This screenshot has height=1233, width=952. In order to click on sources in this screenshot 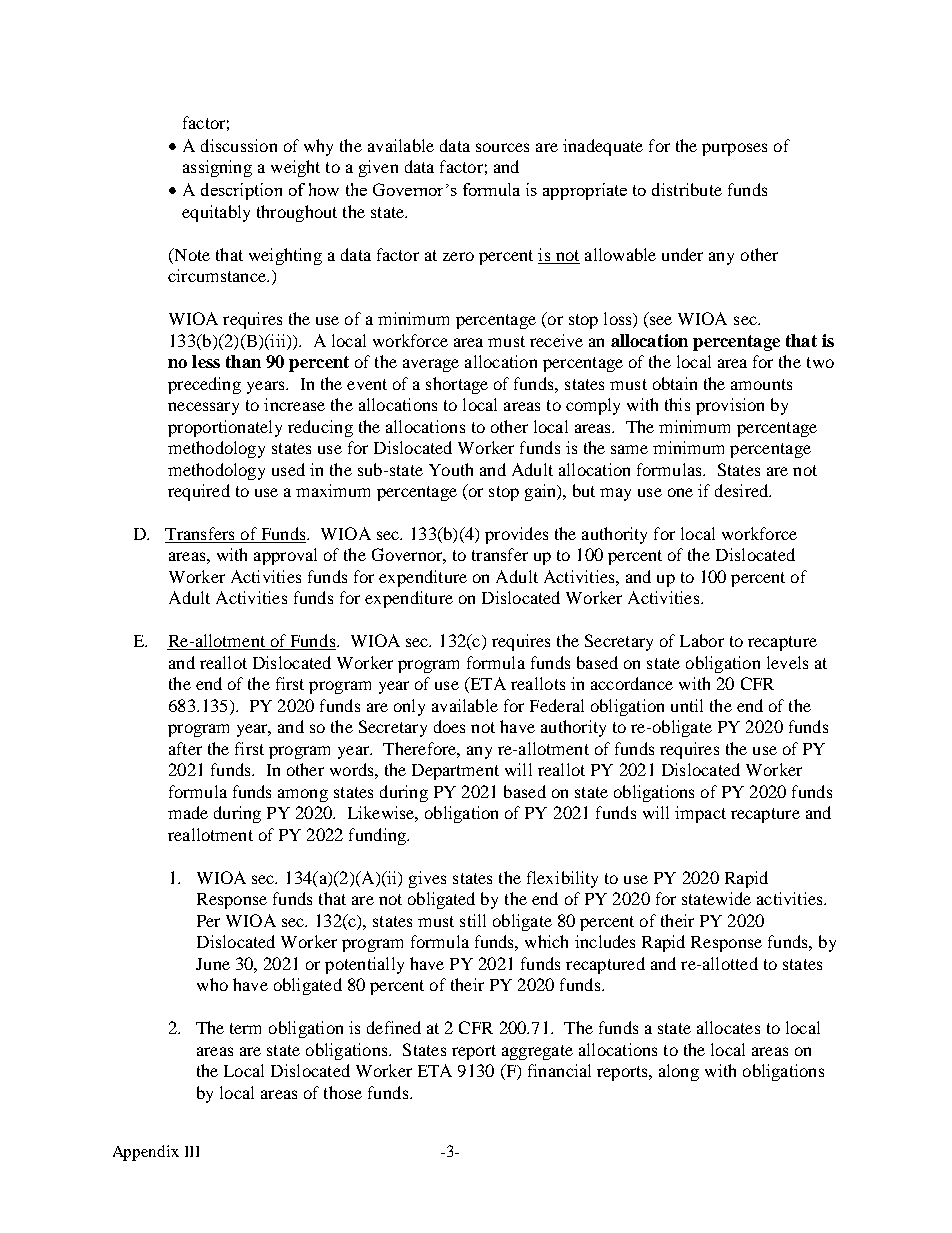, I will do `click(502, 147)`.
